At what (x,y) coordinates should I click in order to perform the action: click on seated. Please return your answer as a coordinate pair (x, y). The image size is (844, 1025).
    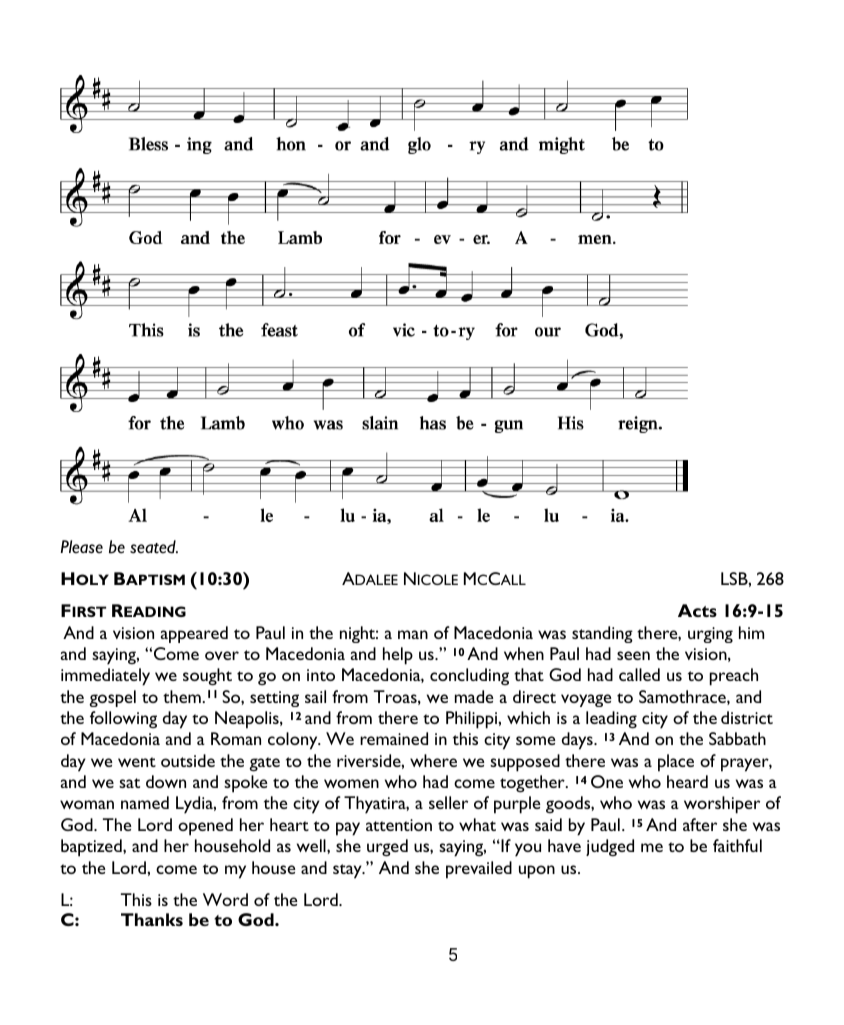
    Looking at the image, I should click on (154, 547).
